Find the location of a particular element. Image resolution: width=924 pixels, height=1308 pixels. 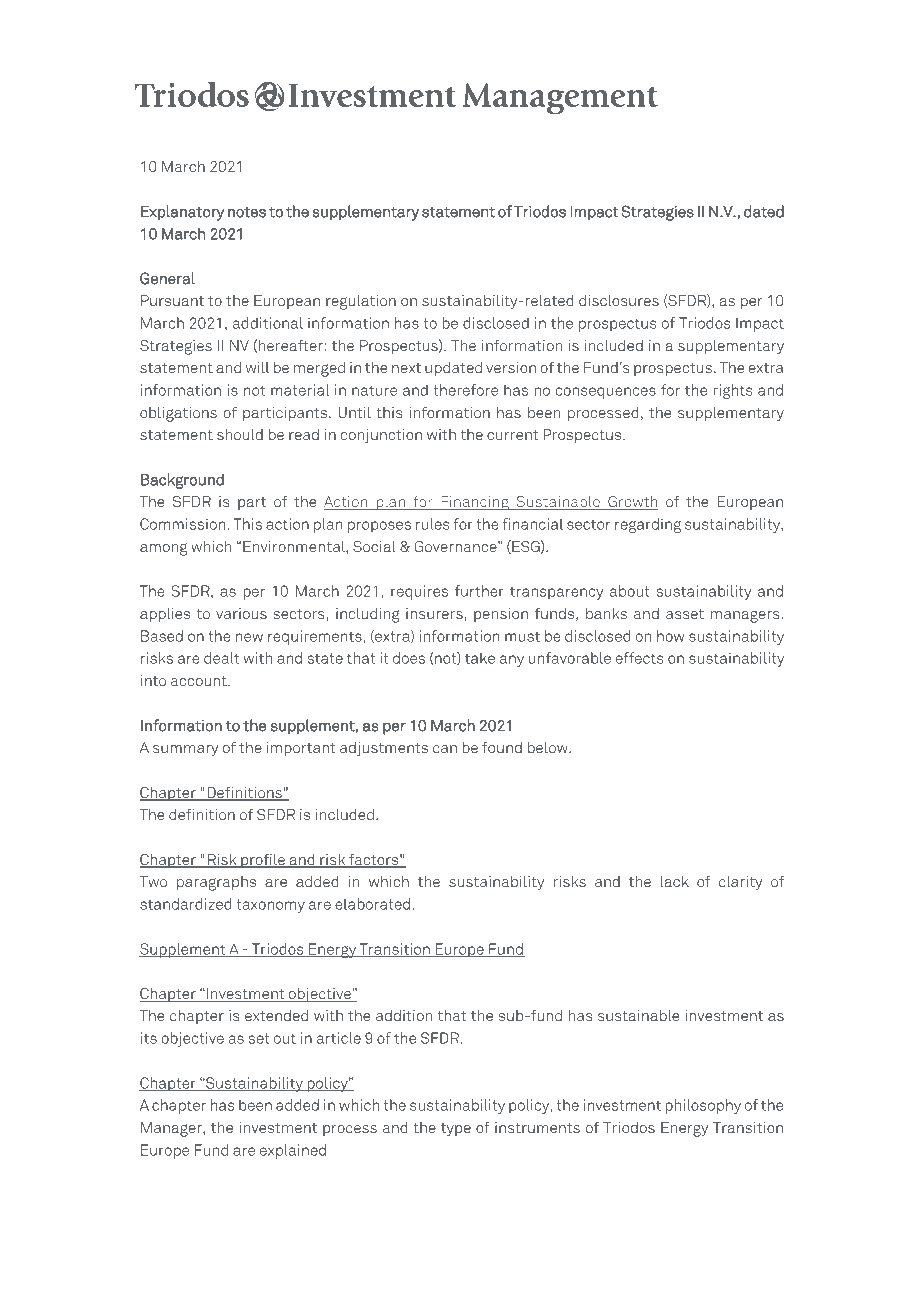

explained is located at coordinates (293, 1151).
